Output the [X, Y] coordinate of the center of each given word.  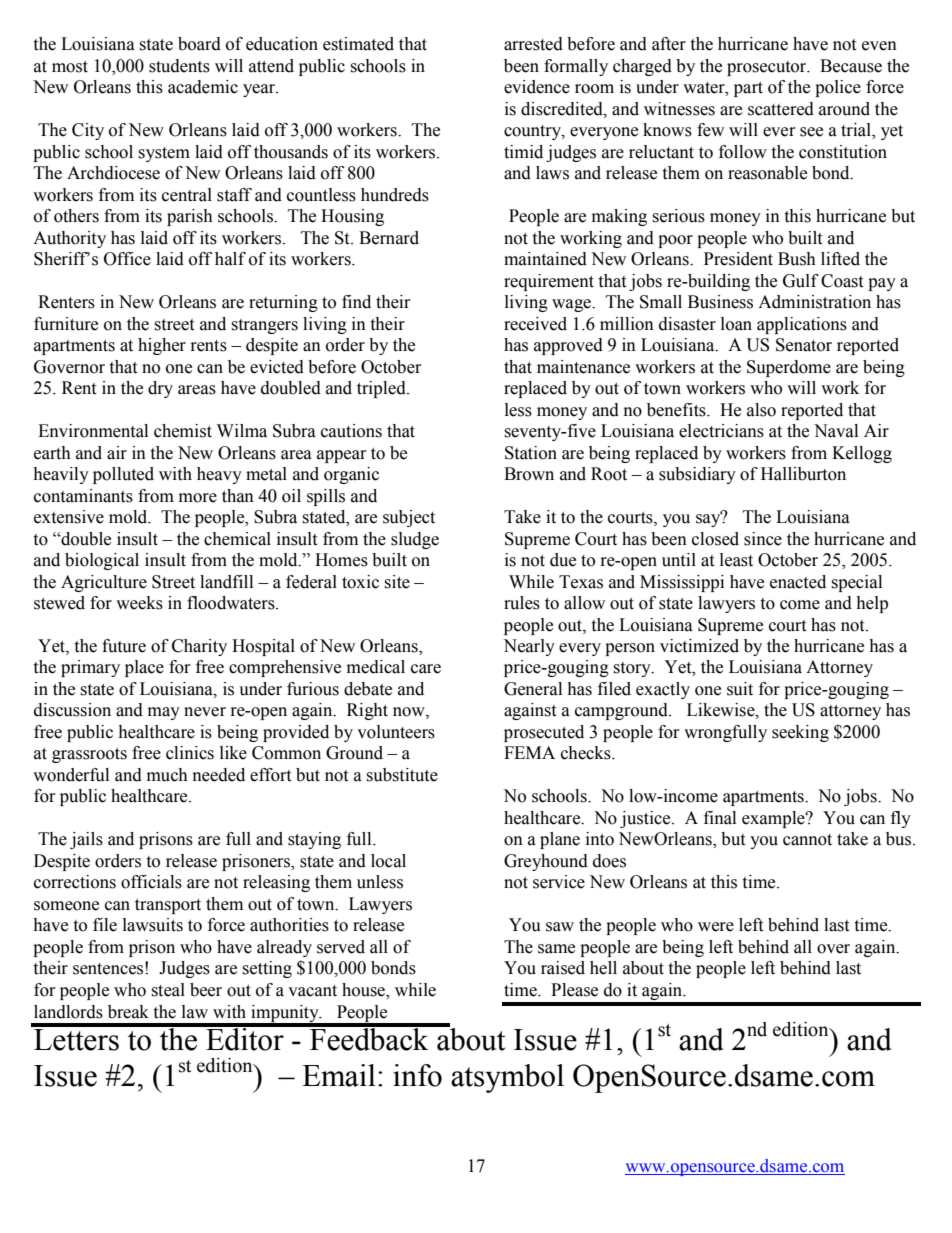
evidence [537, 87]
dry [160, 389]
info [417, 1075]
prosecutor [768, 68]
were [716, 927]
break [128, 1012]
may [164, 713]
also [761, 410]
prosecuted [544, 733]
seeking [800, 733]
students [179, 66]
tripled [382, 389]
